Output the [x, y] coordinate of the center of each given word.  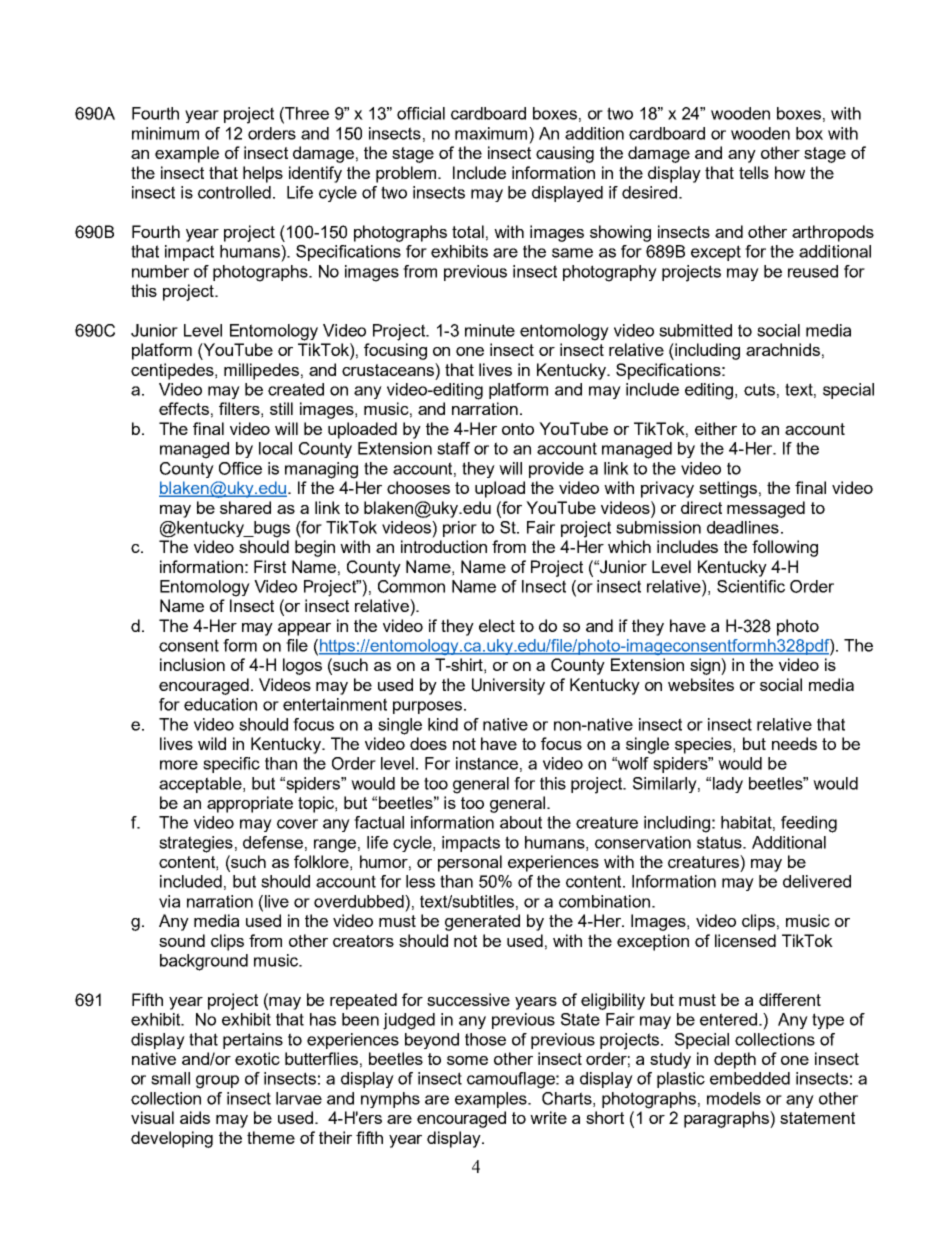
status [720, 842]
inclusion [192, 664]
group [217, 1082]
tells [754, 172]
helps [263, 174]
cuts [759, 389]
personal [470, 863]
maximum [492, 133]
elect [497, 625]
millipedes [261, 371]
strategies [196, 844]
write [548, 1117]
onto [518, 429]
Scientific [751, 586]
